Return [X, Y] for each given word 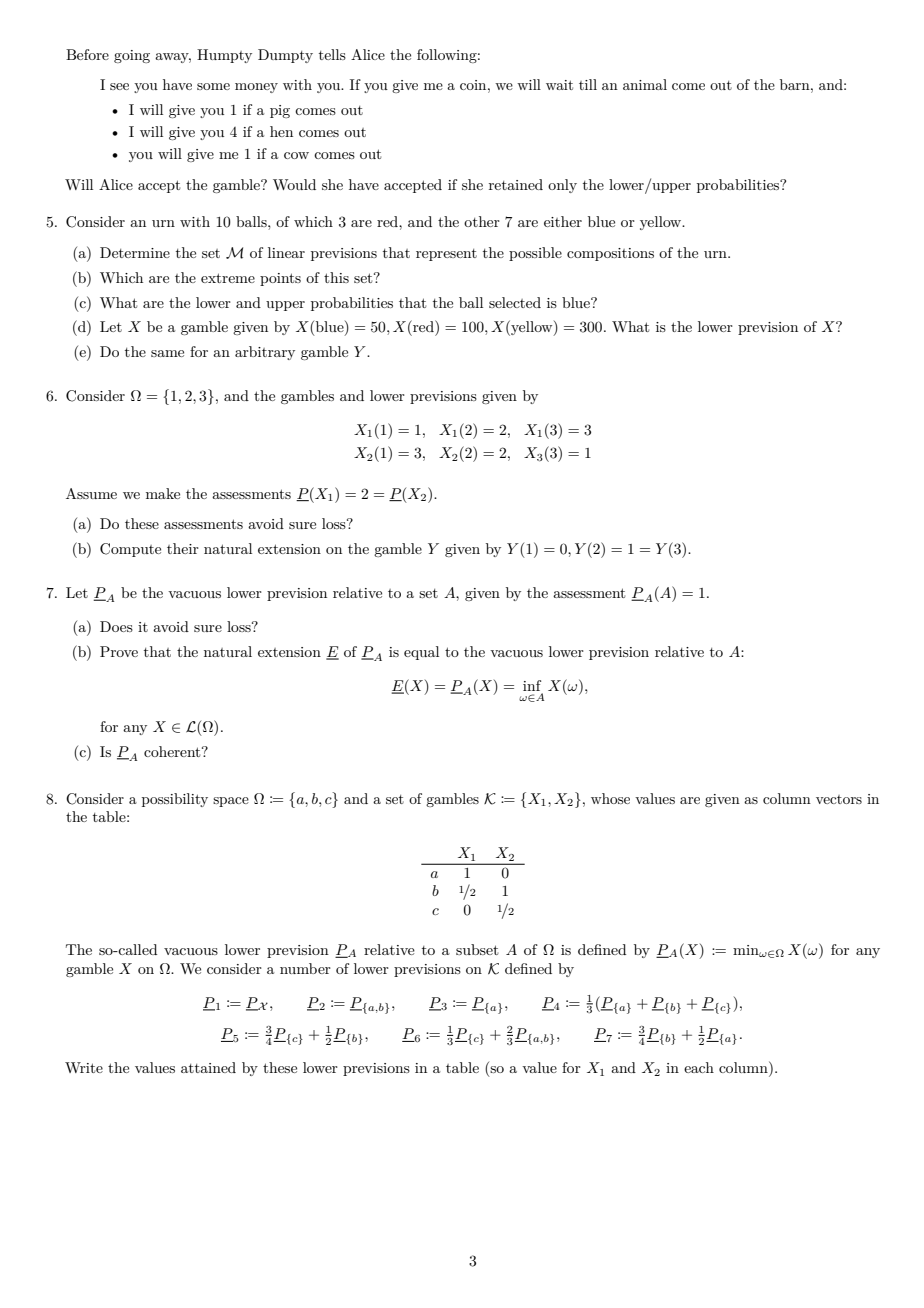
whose [610, 798]
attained [208, 1067]
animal [645, 84]
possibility [175, 800]
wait [559, 85]
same [167, 353]
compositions [610, 254]
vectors [839, 799]
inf [532, 685]
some [213, 86]
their [183, 548]
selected [515, 302]
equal [421, 653]
